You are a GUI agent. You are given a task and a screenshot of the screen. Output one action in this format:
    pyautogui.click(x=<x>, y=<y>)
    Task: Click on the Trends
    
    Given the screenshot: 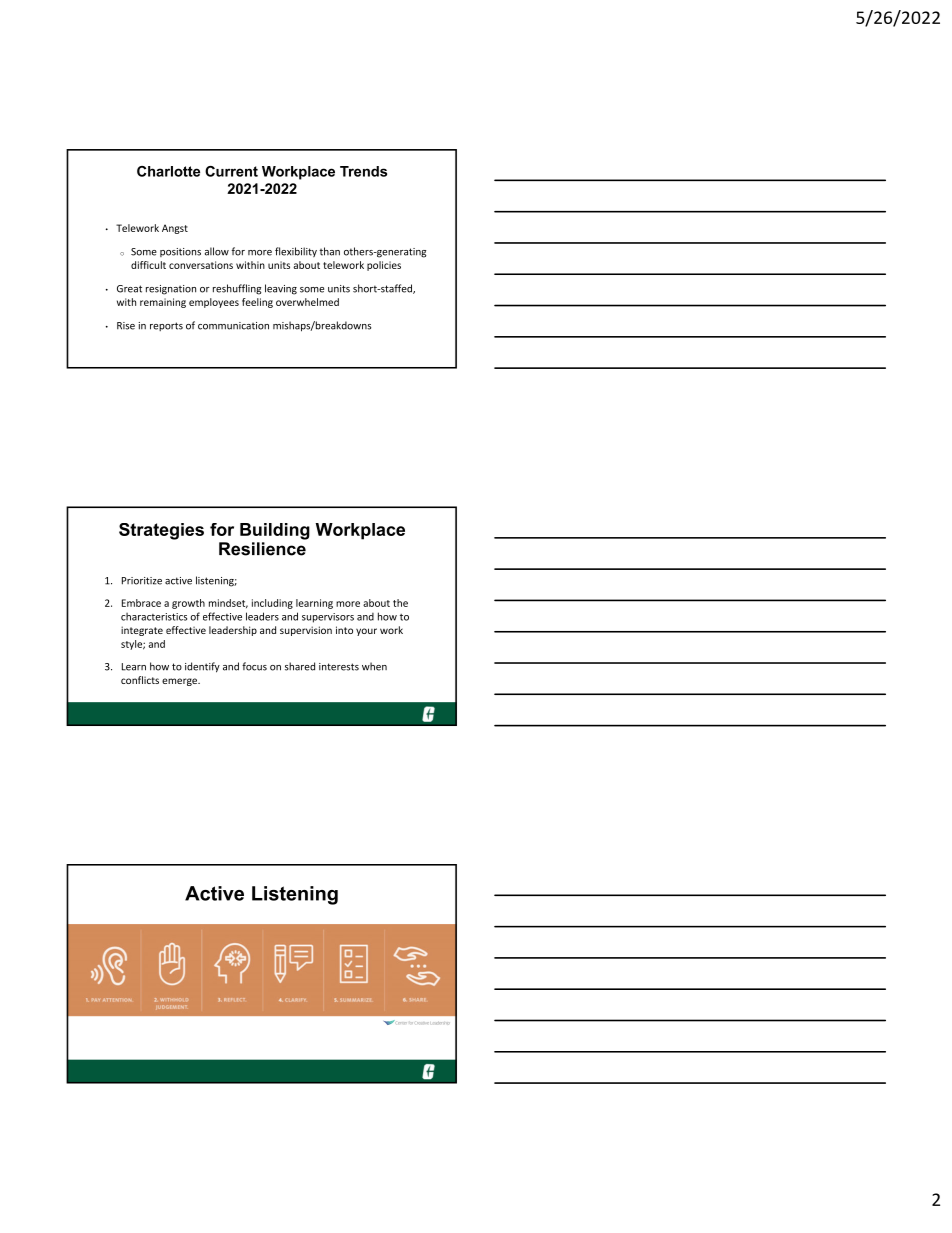 What is the action you would take?
    pyautogui.click(x=363, y=171)
